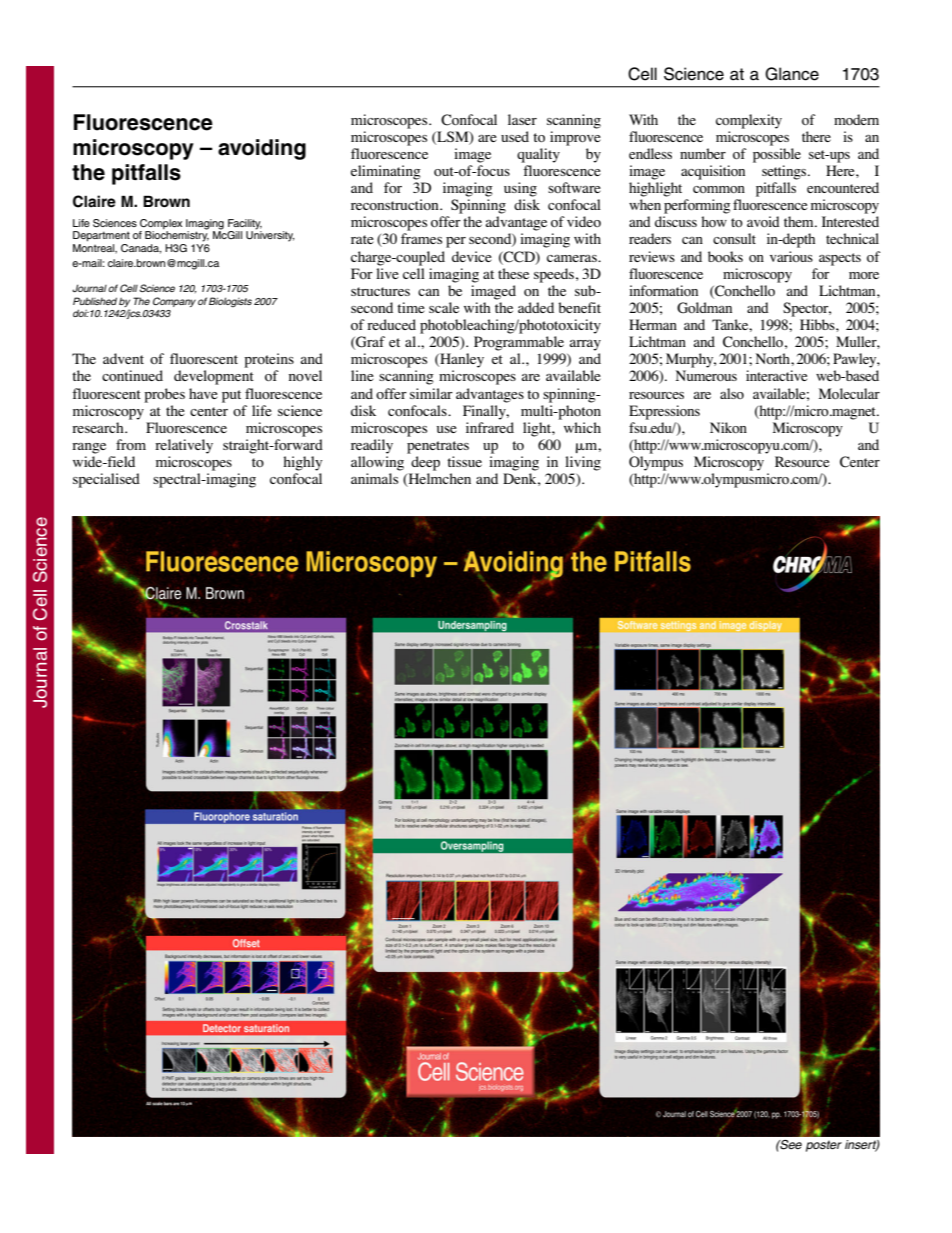 The height and width of the screenshot is (1233, 952). I want to click on settings, so click(785, 172).
